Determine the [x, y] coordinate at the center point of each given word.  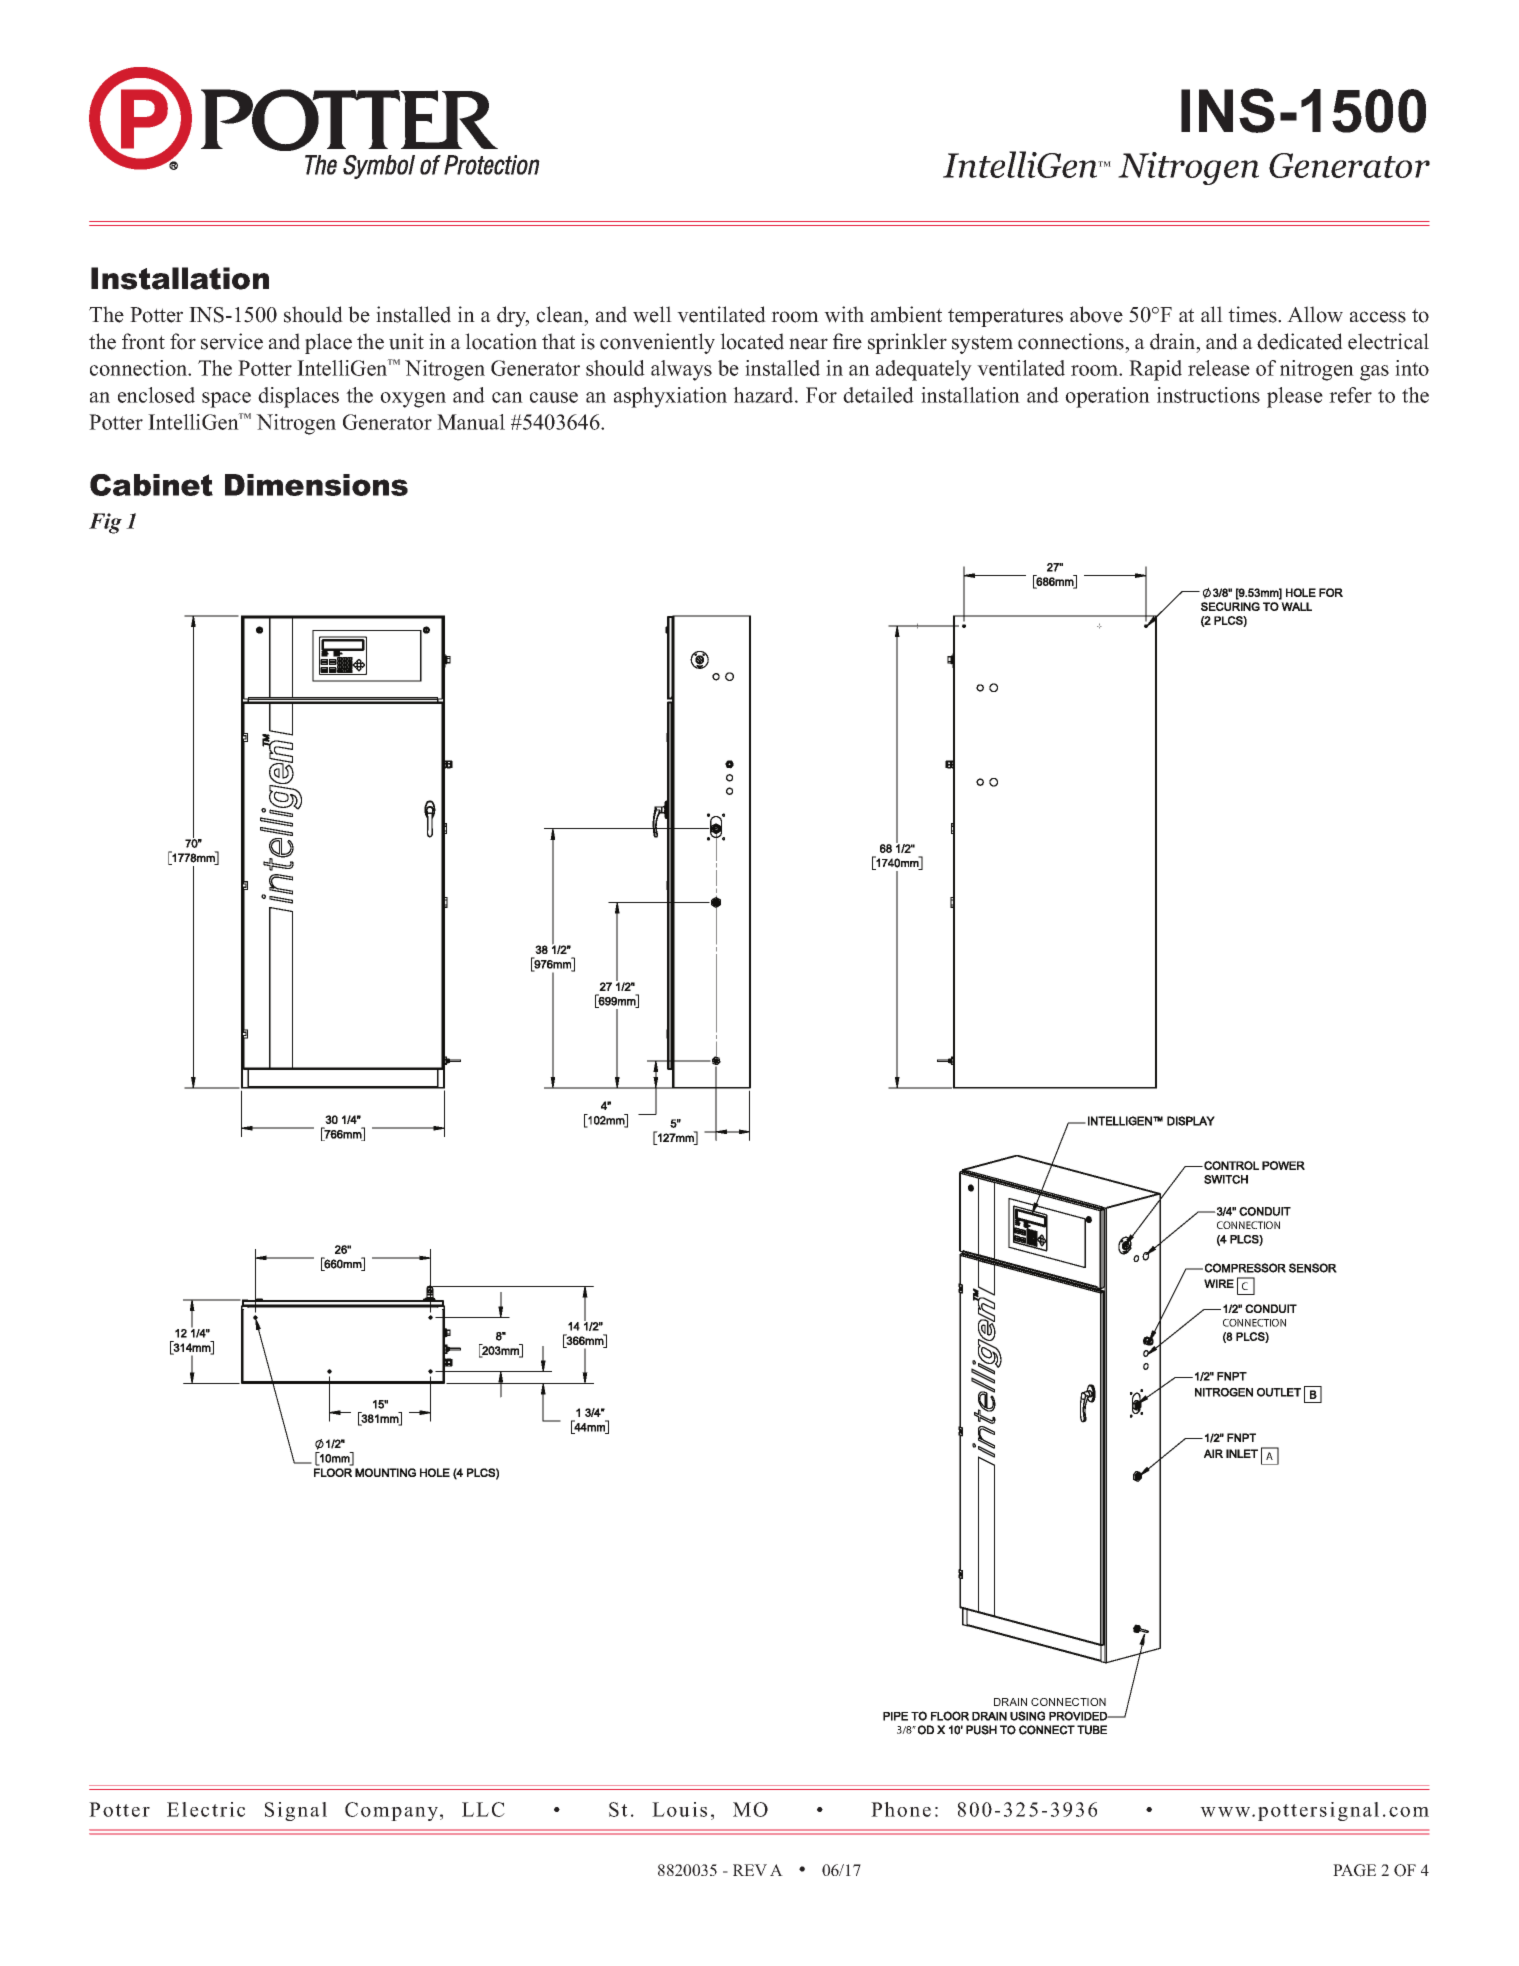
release [1219, 368]
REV [750, 1870]
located [752, 341]
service [232, 341]
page [1354, 1870]
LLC [483, 1809]
